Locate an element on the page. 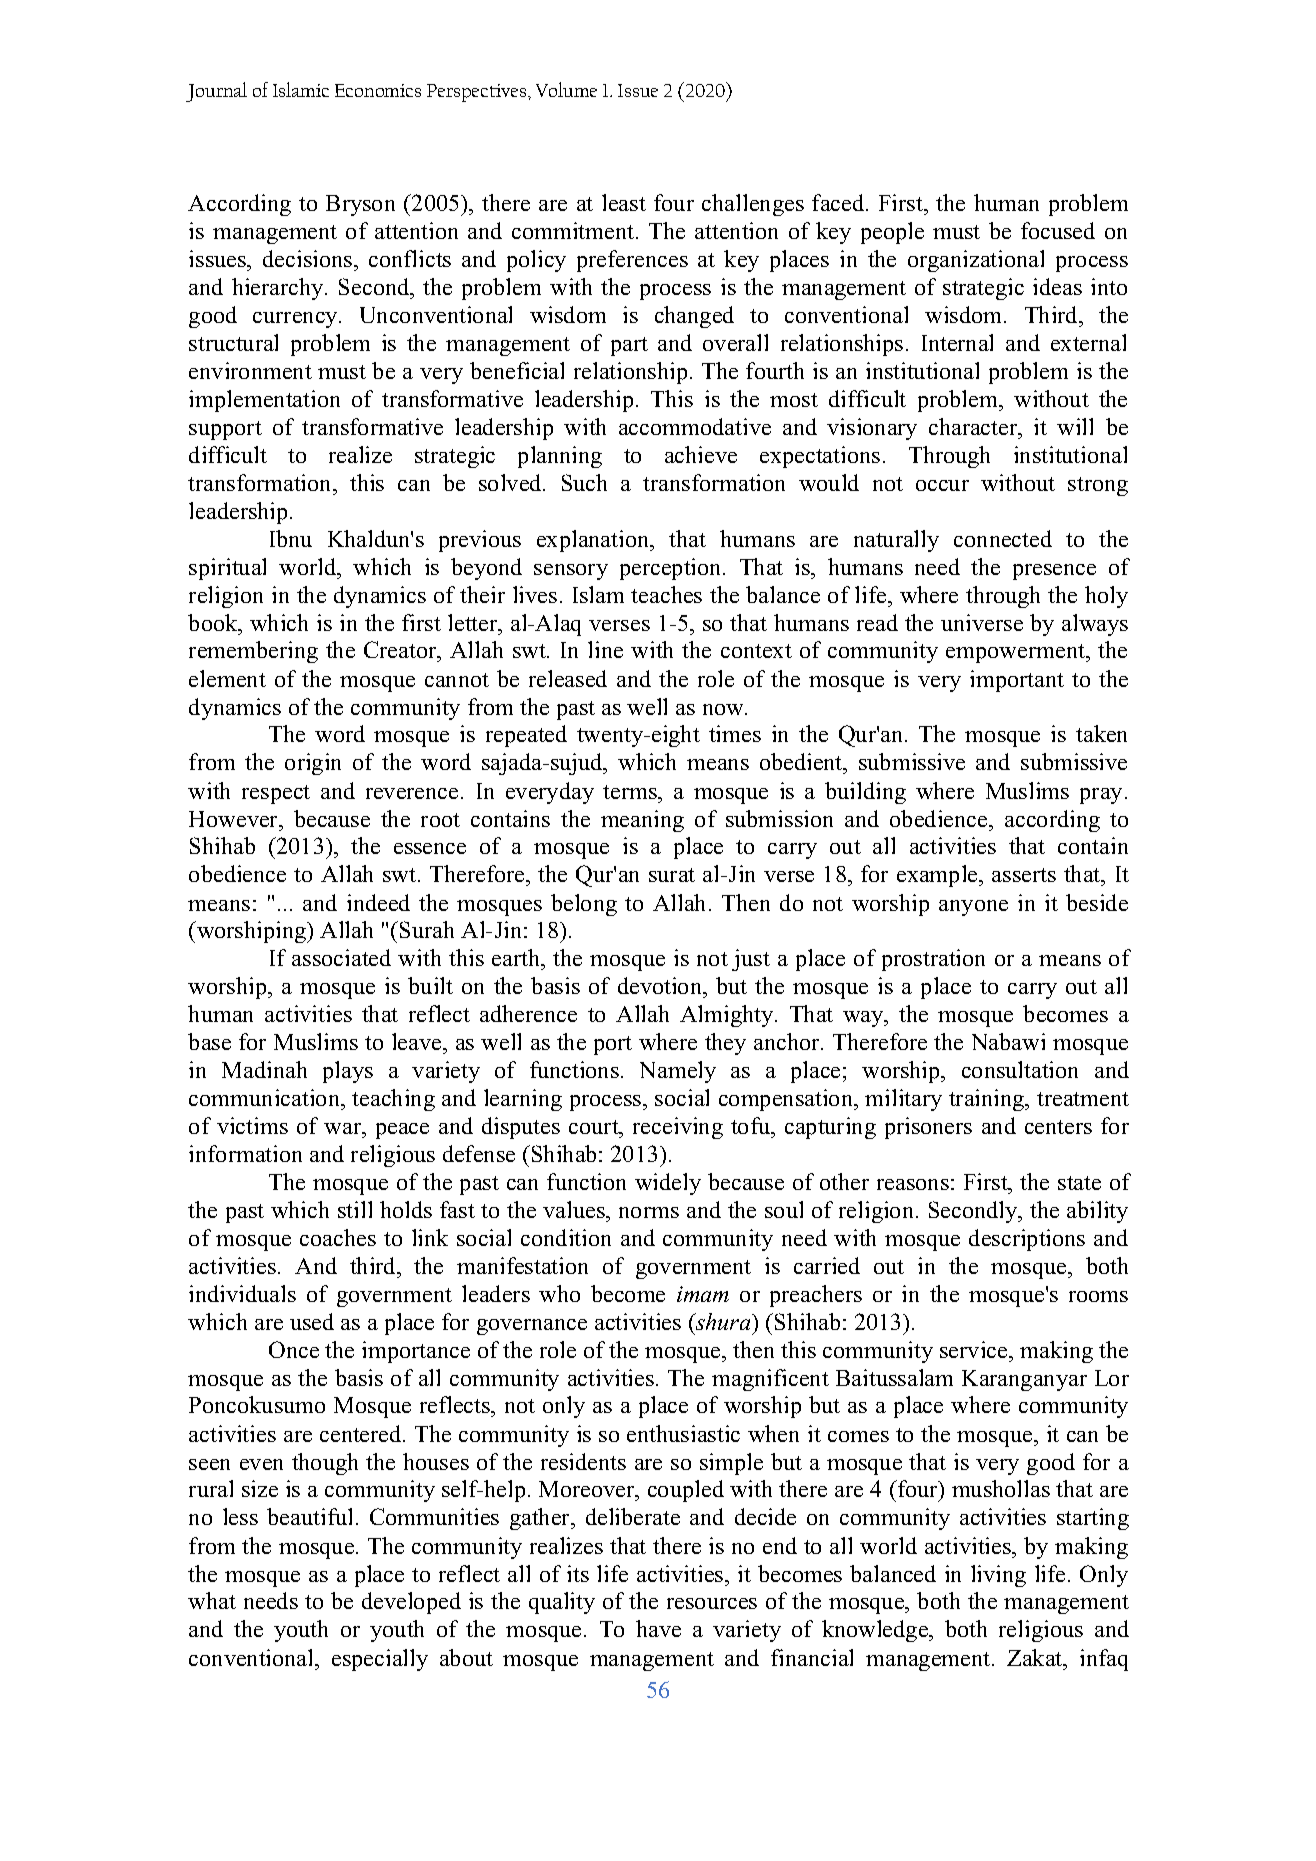  living is located at coordinates (998, 1576).
